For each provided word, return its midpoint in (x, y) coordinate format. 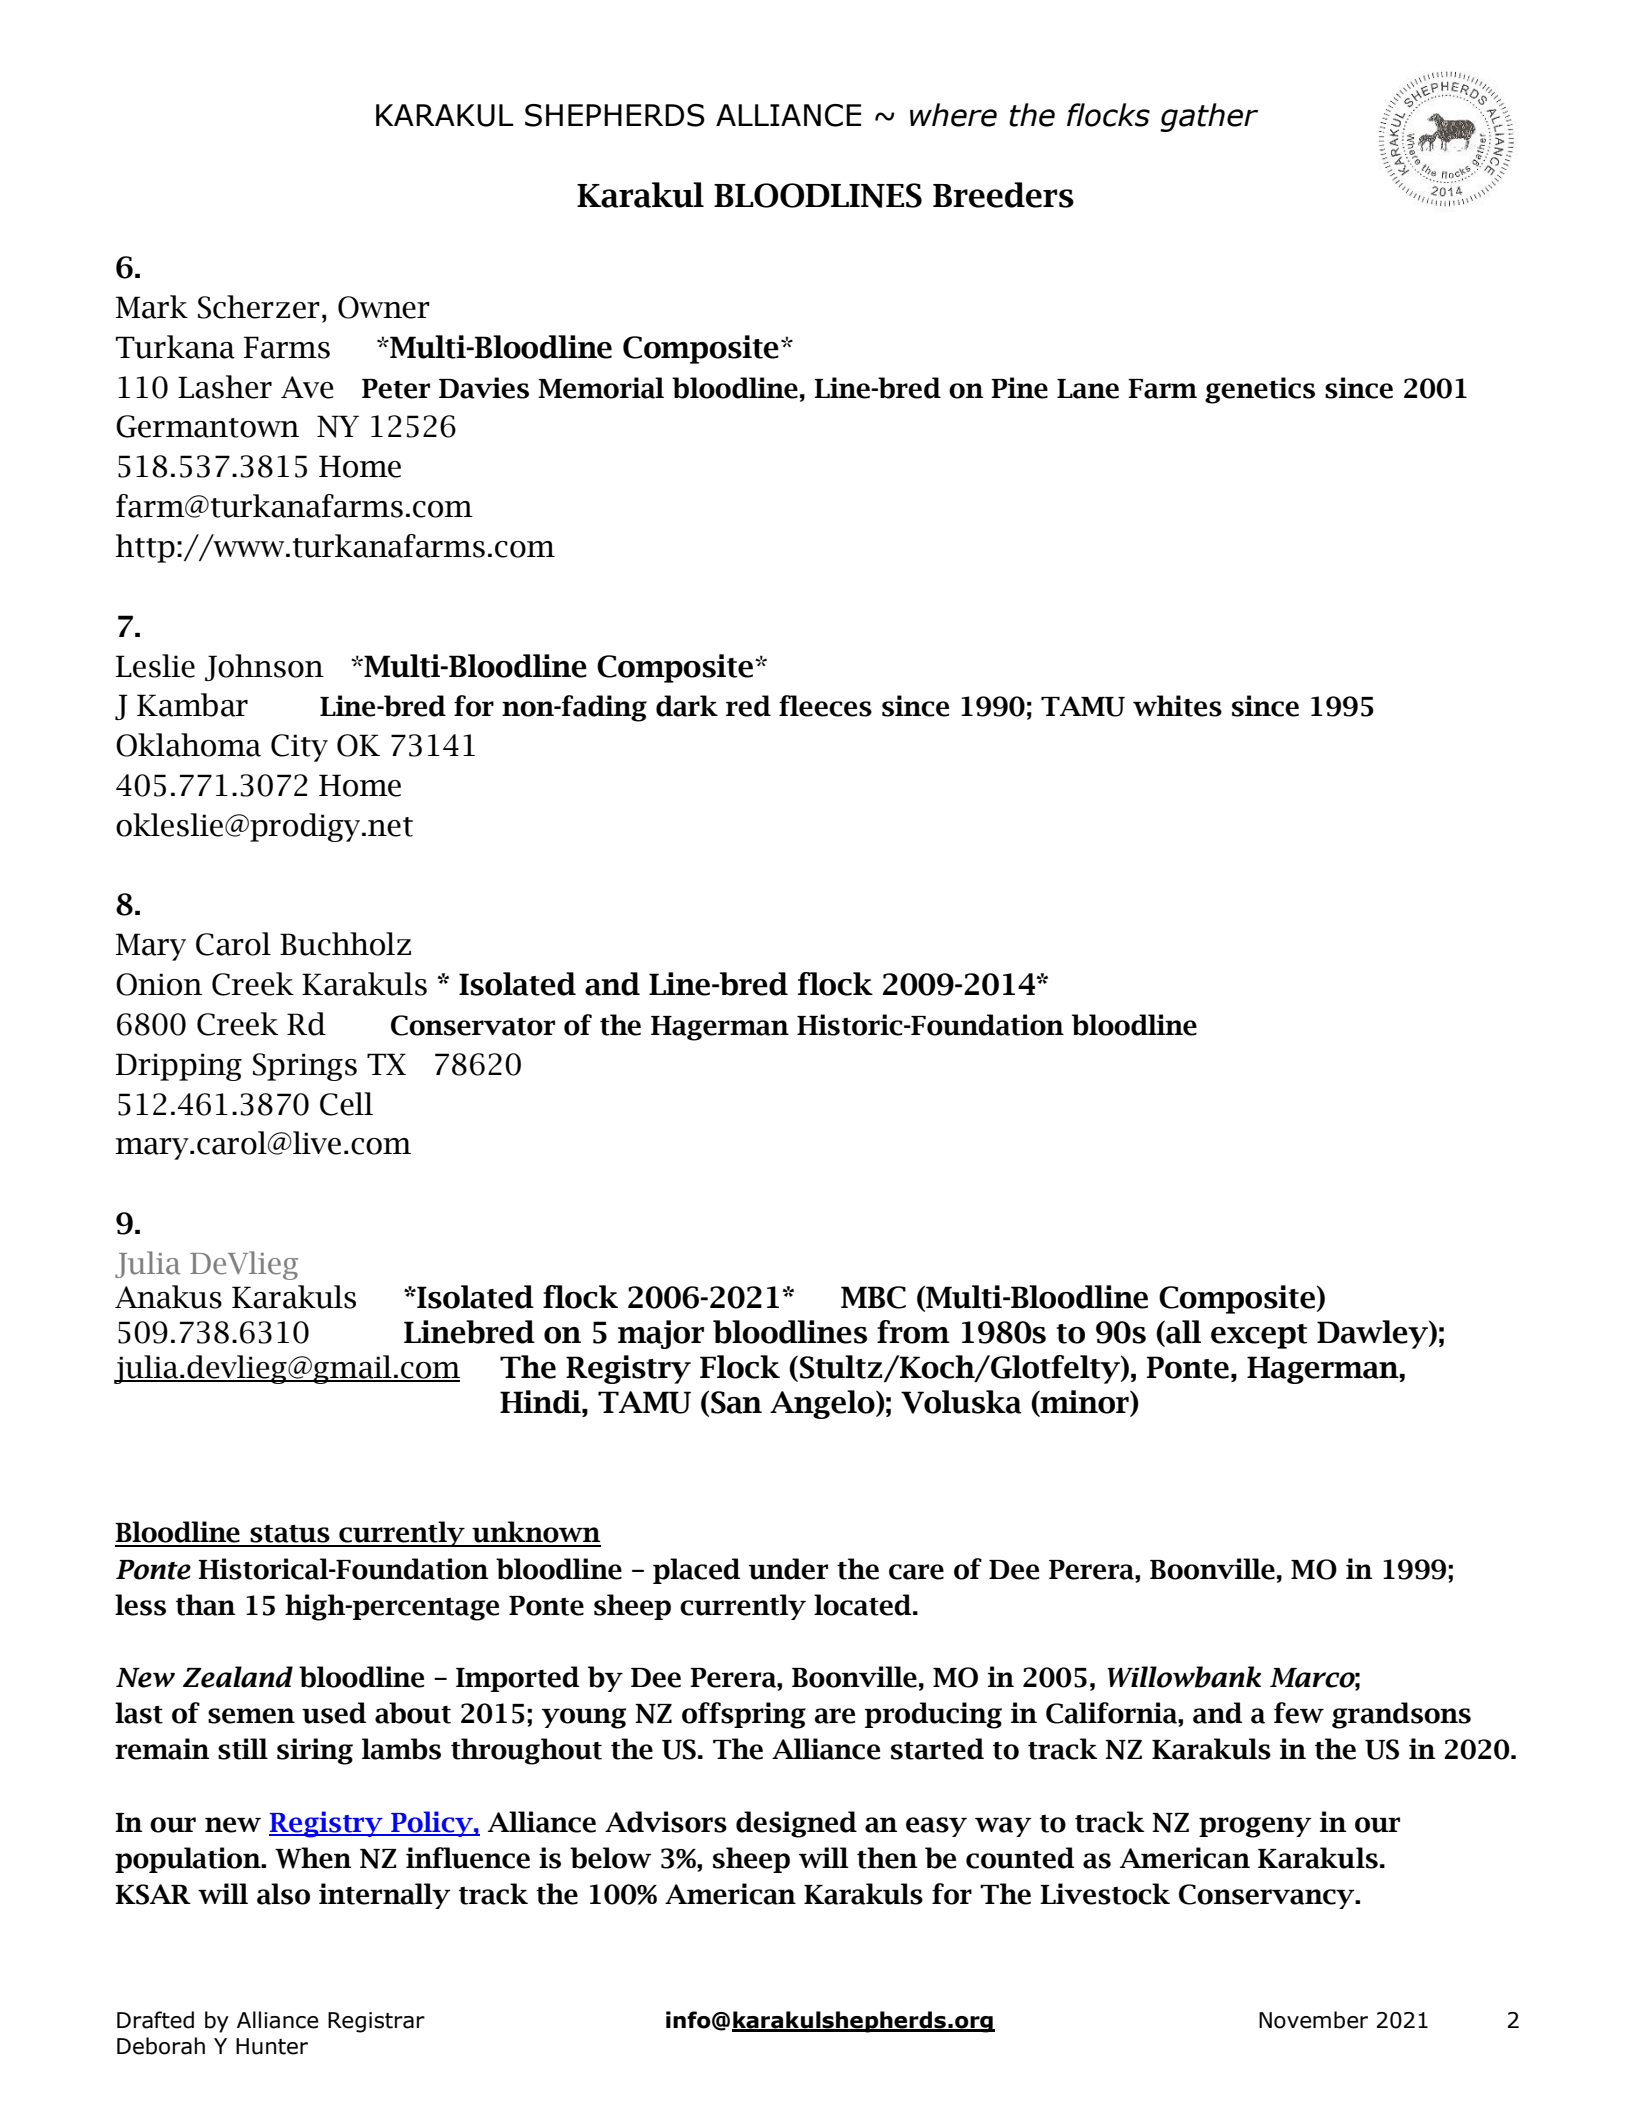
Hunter (272, 2046)
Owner (384, 307)
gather (1209, 117)
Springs (305, 1067)
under (788, 1569)
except (1259, 1336)
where (953, 115)
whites (1177, 706)
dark (687, 706)
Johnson (264, 667)
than (205, 1605)
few (1299, 1713)
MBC (873, 1297)
